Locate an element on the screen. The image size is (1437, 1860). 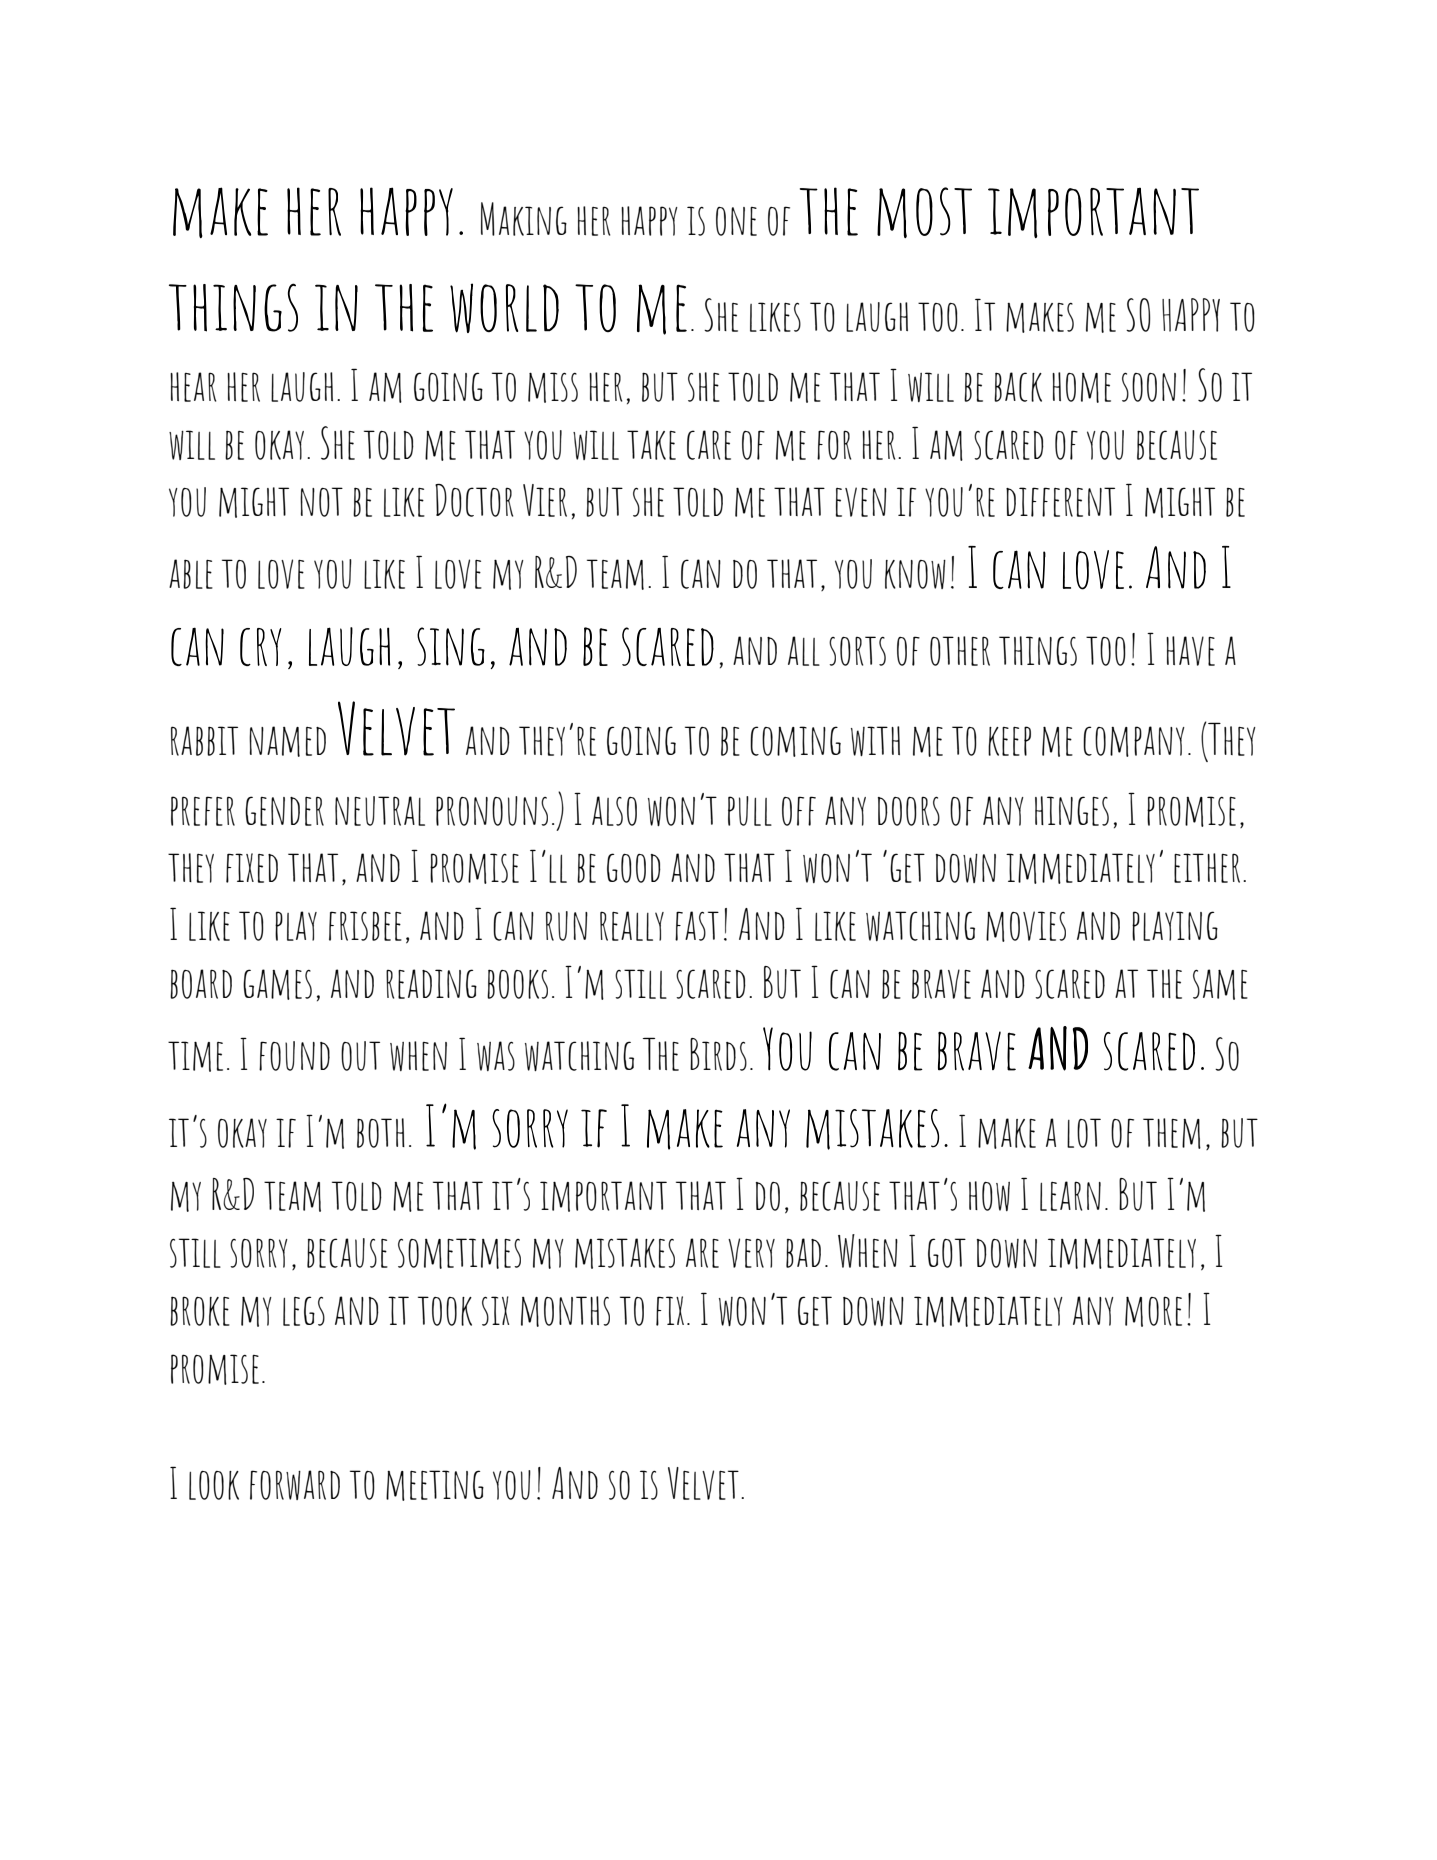
more is located at coordinates (1153, 1311).
